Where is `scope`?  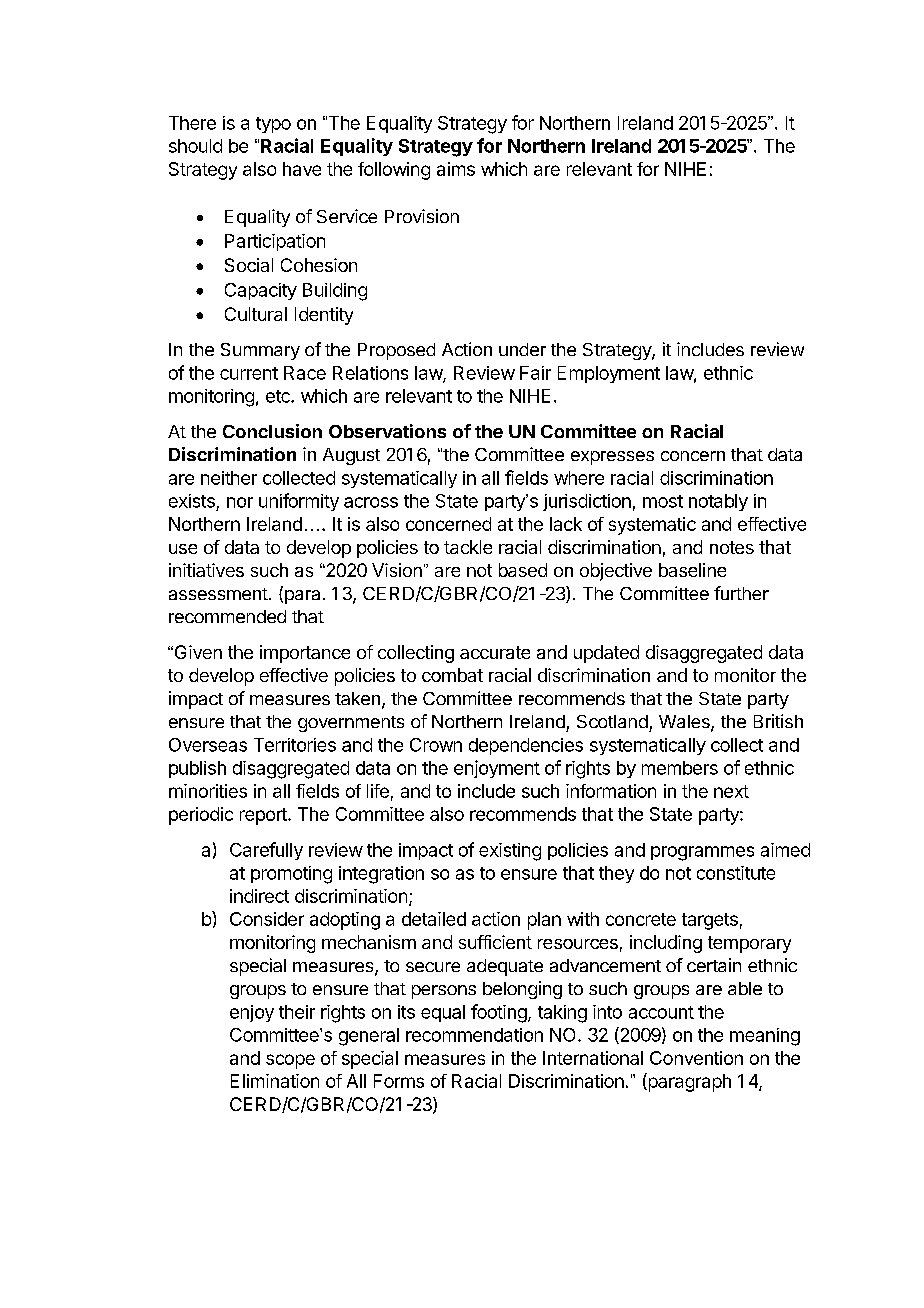 scope is located at coordinates (290, 1061).
